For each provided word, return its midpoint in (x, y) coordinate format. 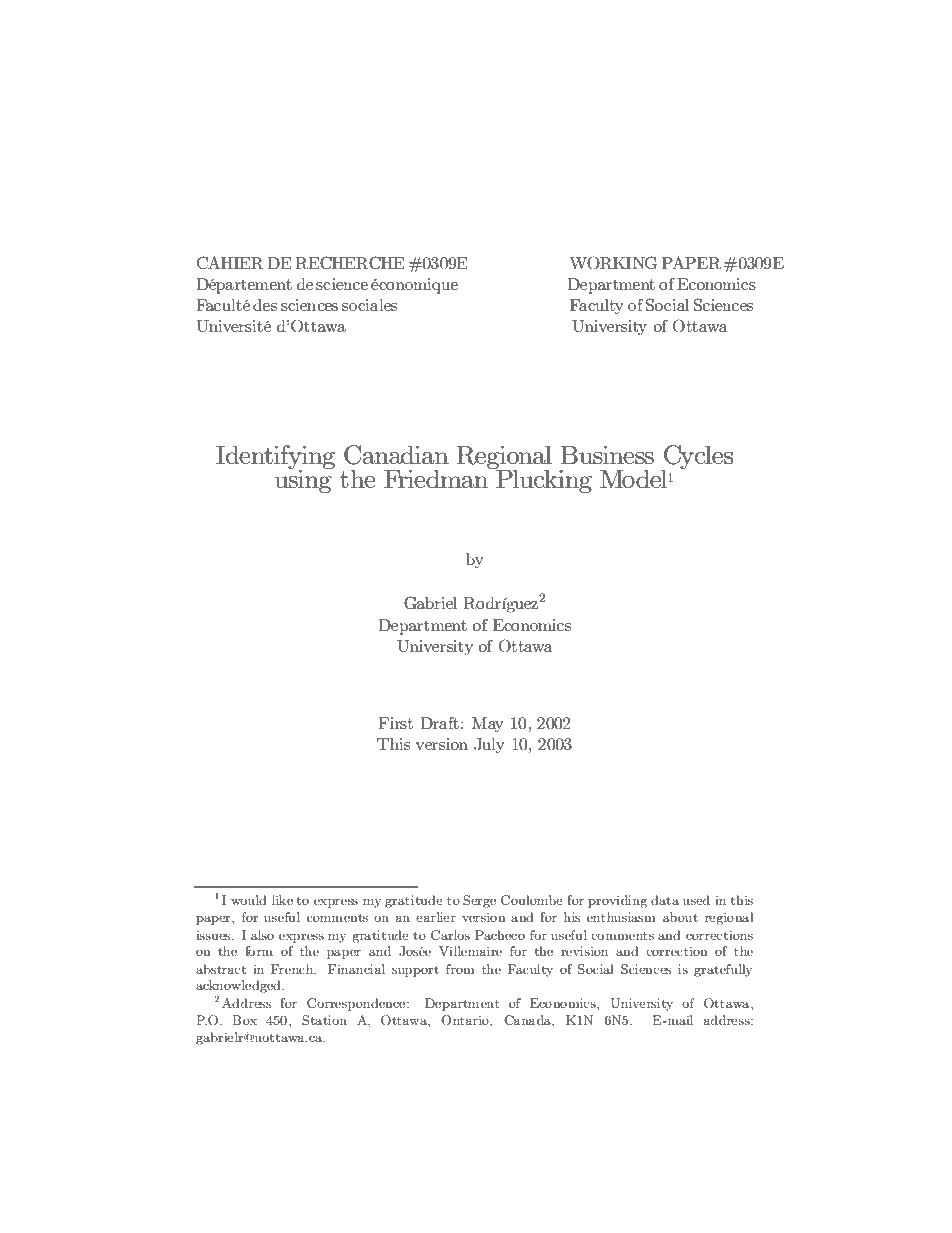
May (488, 725)
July (489, 746)
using (304, 480)
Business (607, 455)
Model (634, 479)
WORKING (613, 263)
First (395, 723)
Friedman (437, 477)
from (460, 969)
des (265, 305)
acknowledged (239, 986)
